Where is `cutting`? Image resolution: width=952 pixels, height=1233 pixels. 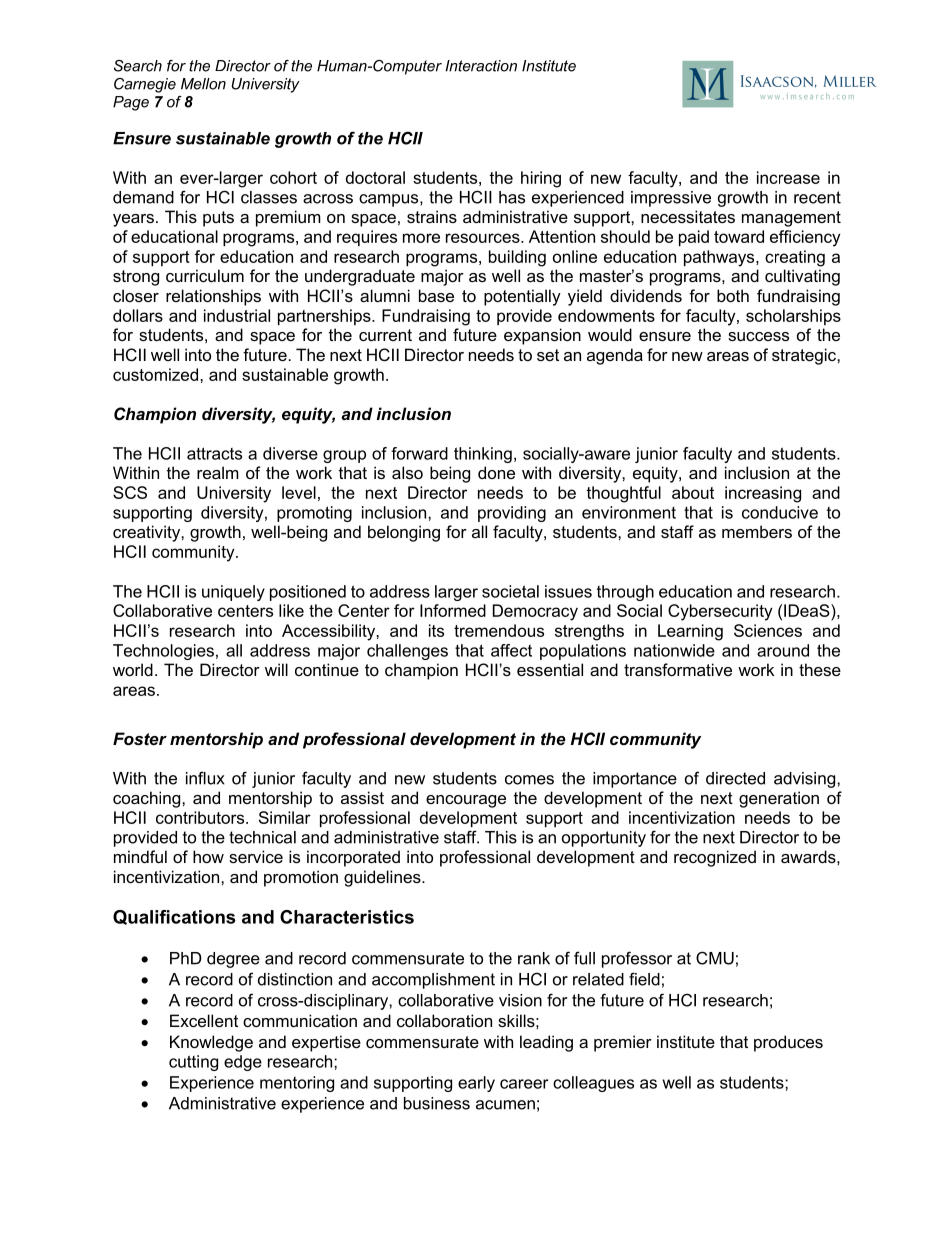 cutting is located at coordinates (193, 1063).
